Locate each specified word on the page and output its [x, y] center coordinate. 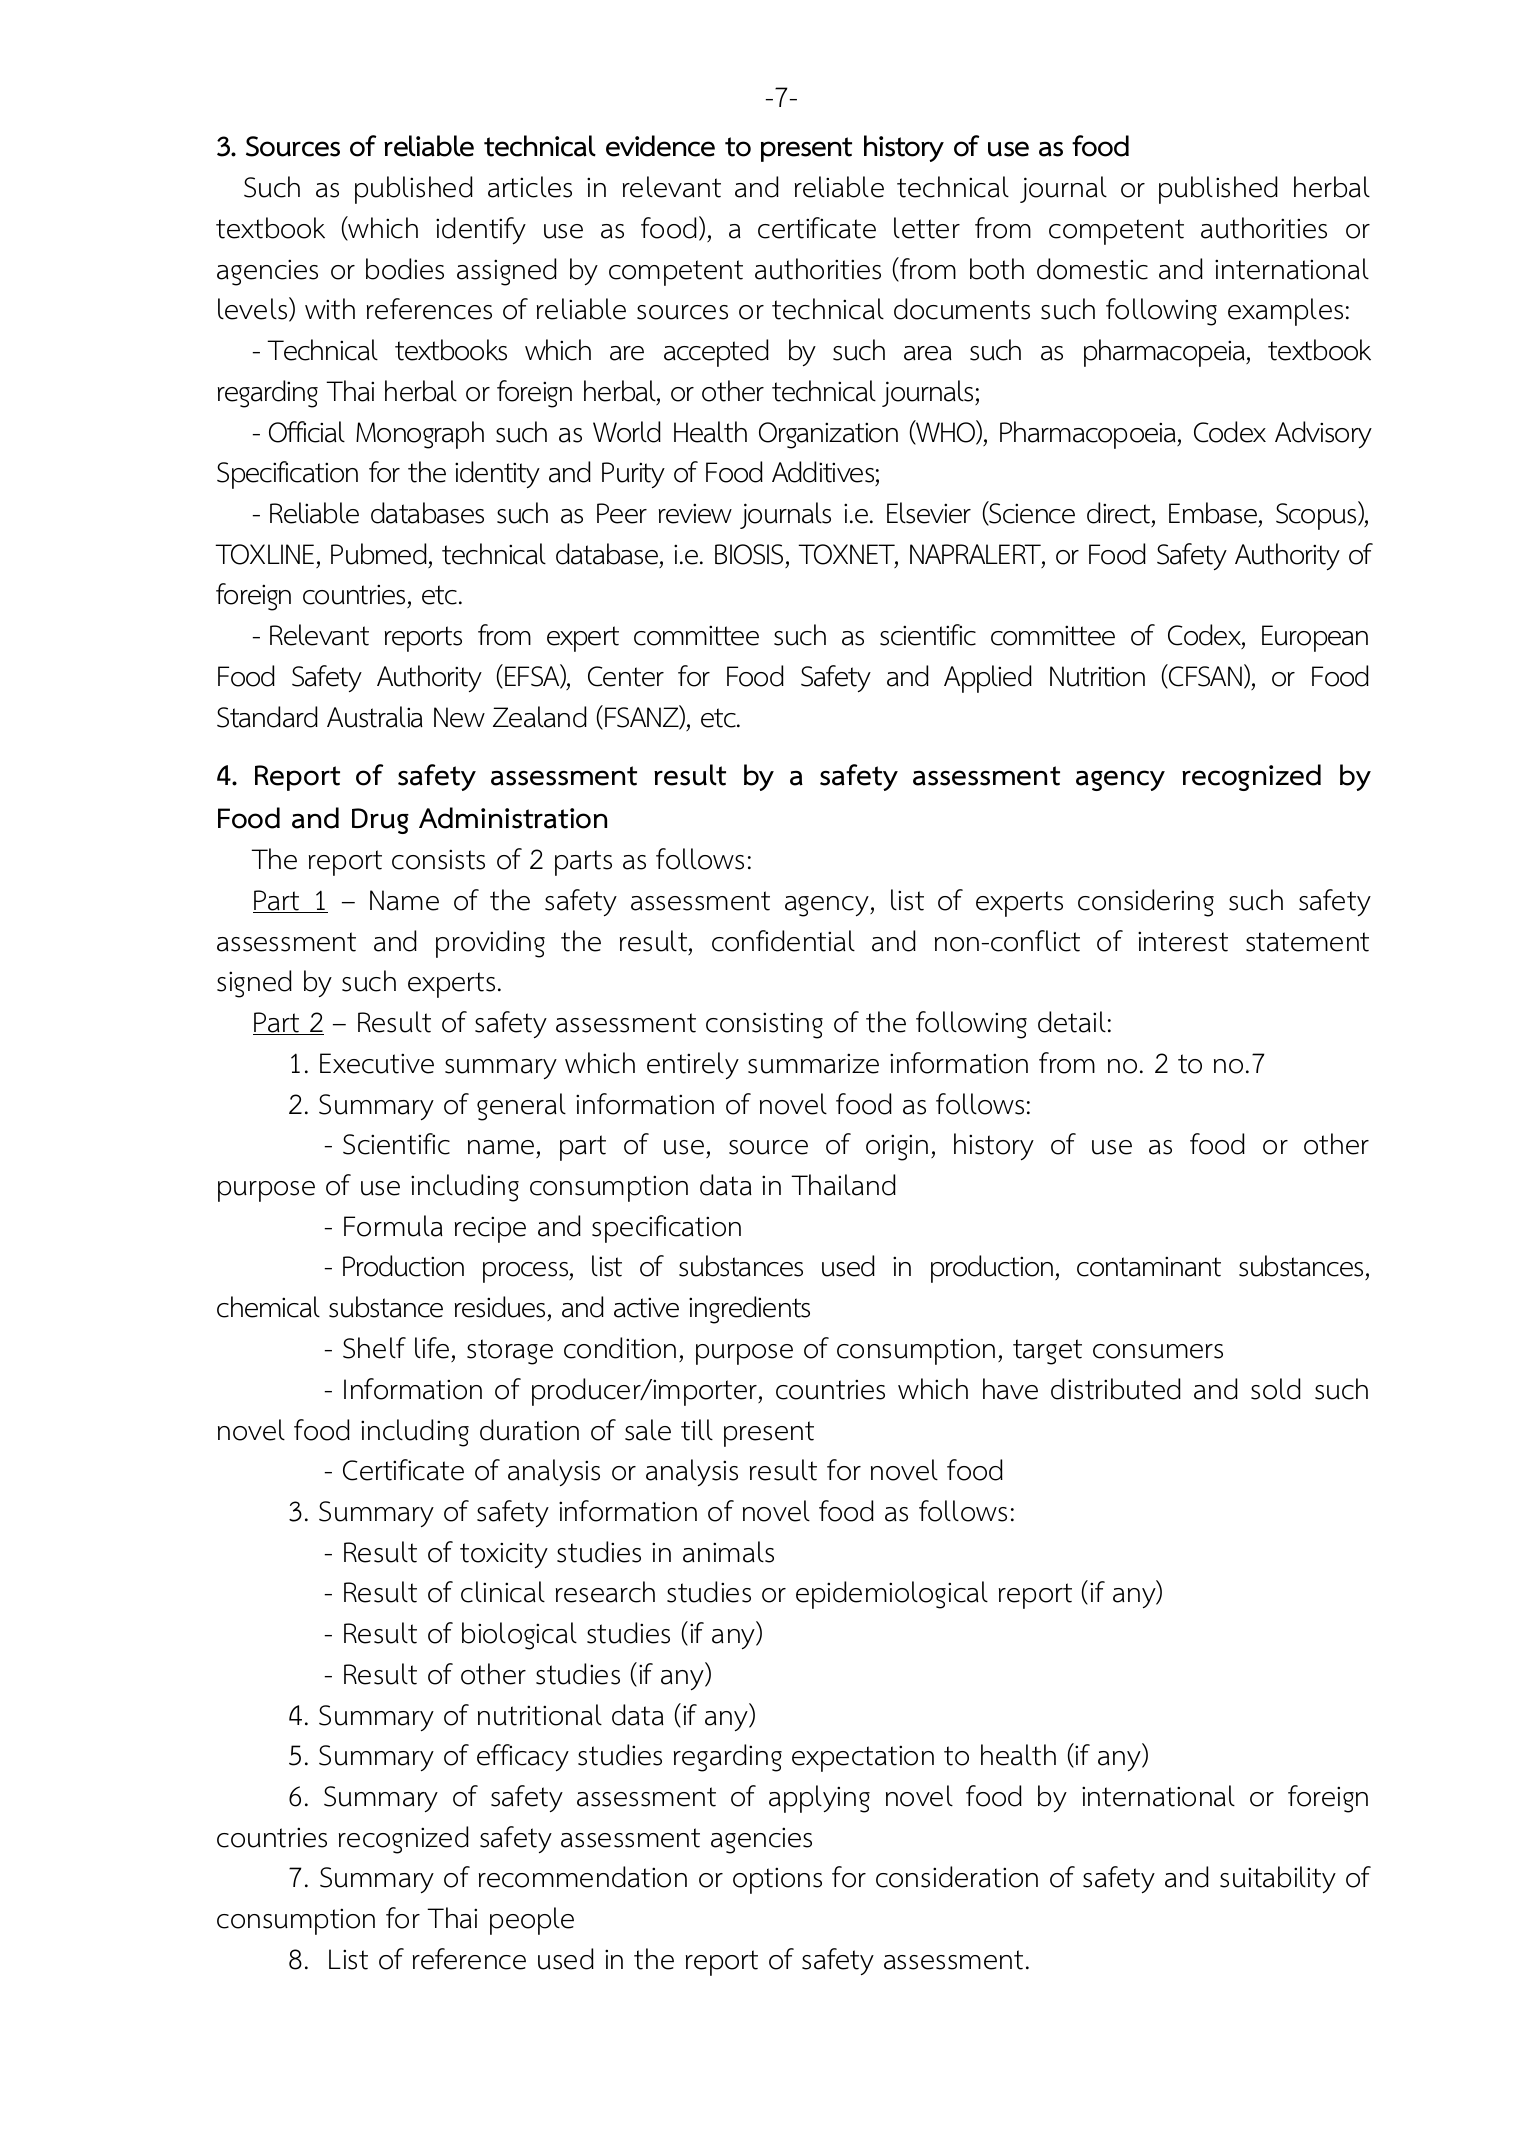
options [777, 1880]
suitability [1278, 1879]
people [532, 1921]
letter [927, 228]
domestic [1092, 269]
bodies [405, 269]
